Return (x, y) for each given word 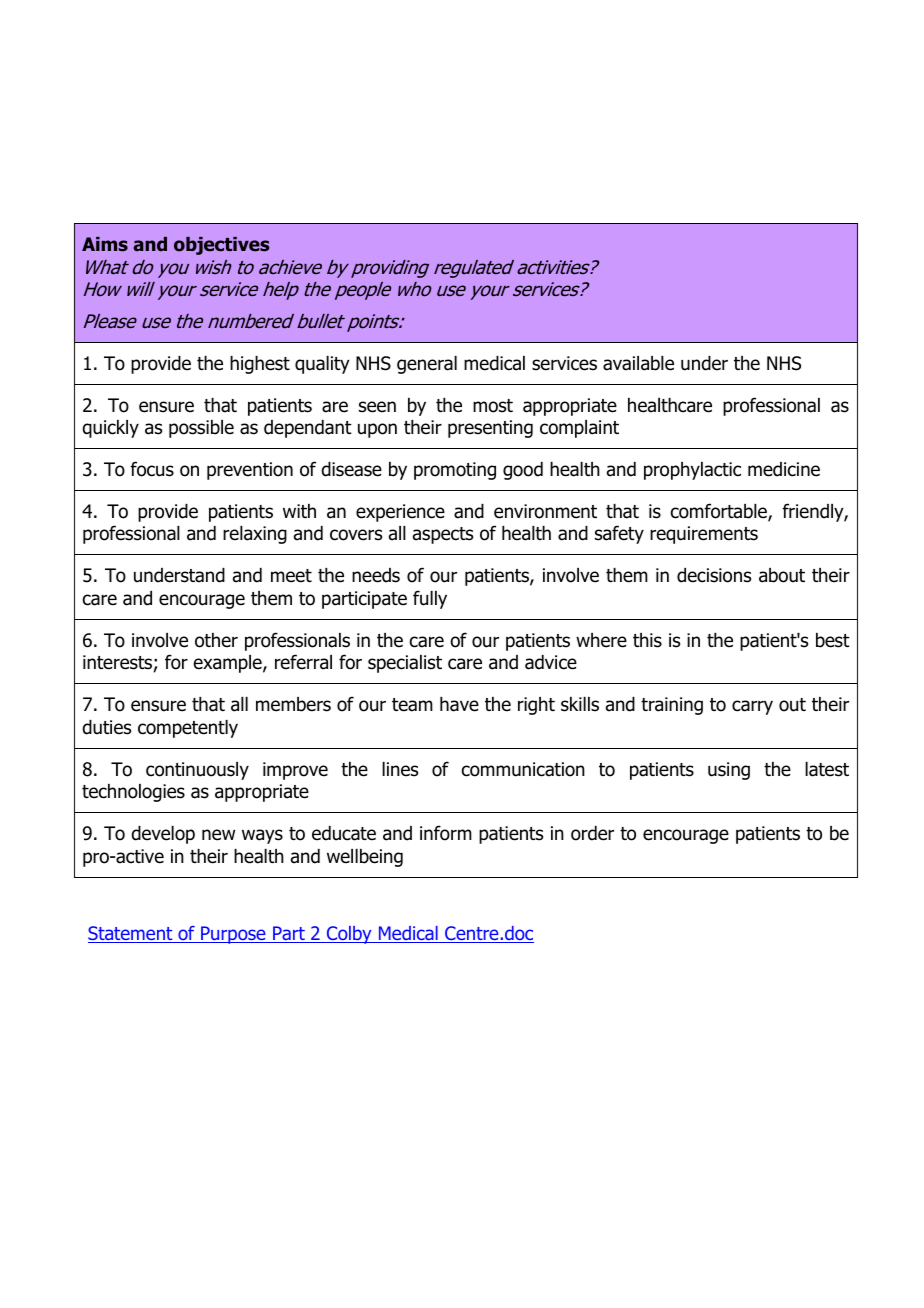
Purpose (233, 935)
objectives (221, 246)
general (427, 365)
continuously (197, 771)
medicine (784, 469)
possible (201, 429)
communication (523, 769)
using (729, 771)
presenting (490, 429)
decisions (714, 575)
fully (430, 599)
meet (291, 576)
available (638, 363)
